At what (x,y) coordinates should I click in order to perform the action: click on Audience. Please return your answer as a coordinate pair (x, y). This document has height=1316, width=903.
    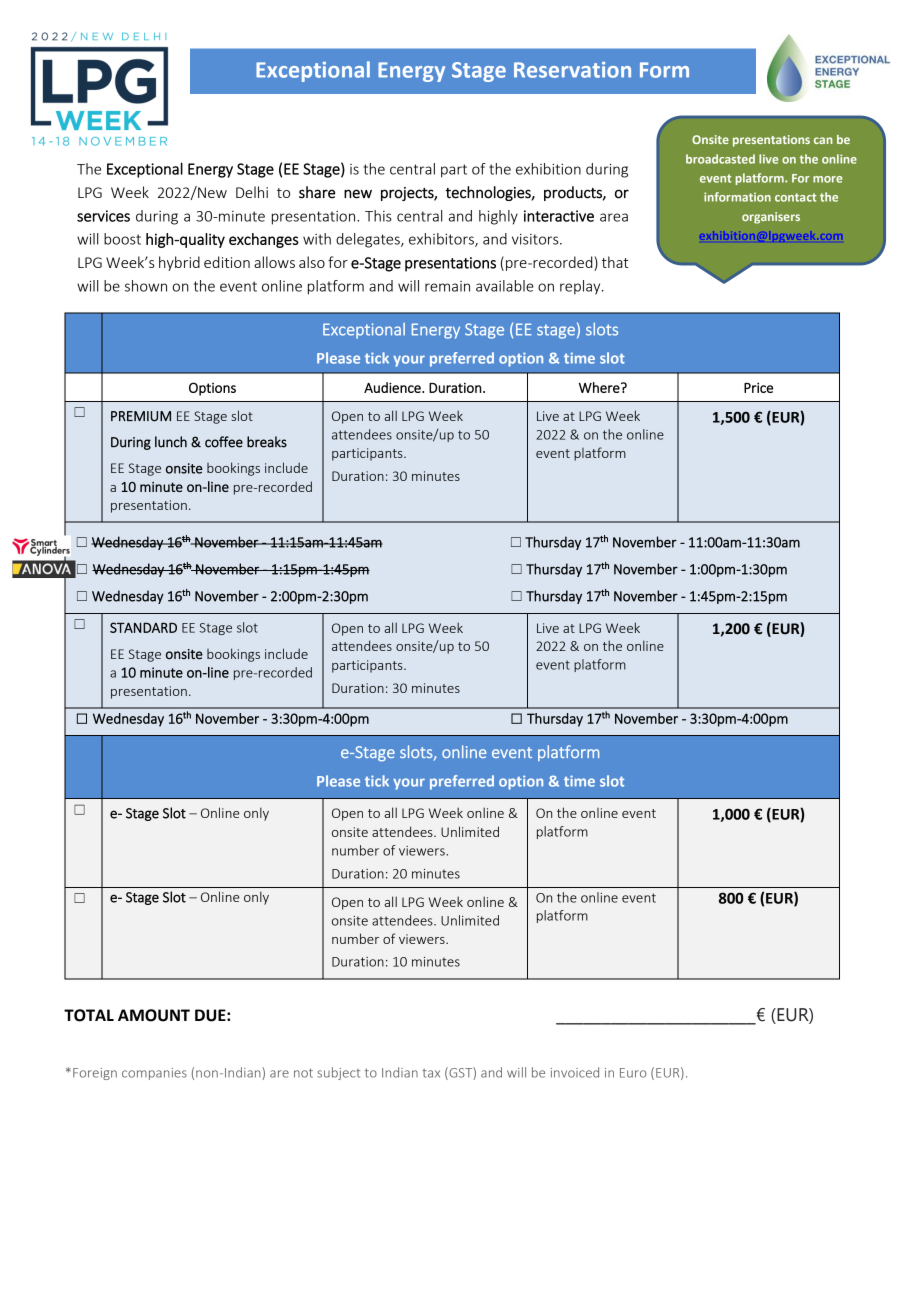
    Looking at the image, I should click on (393, 387).
